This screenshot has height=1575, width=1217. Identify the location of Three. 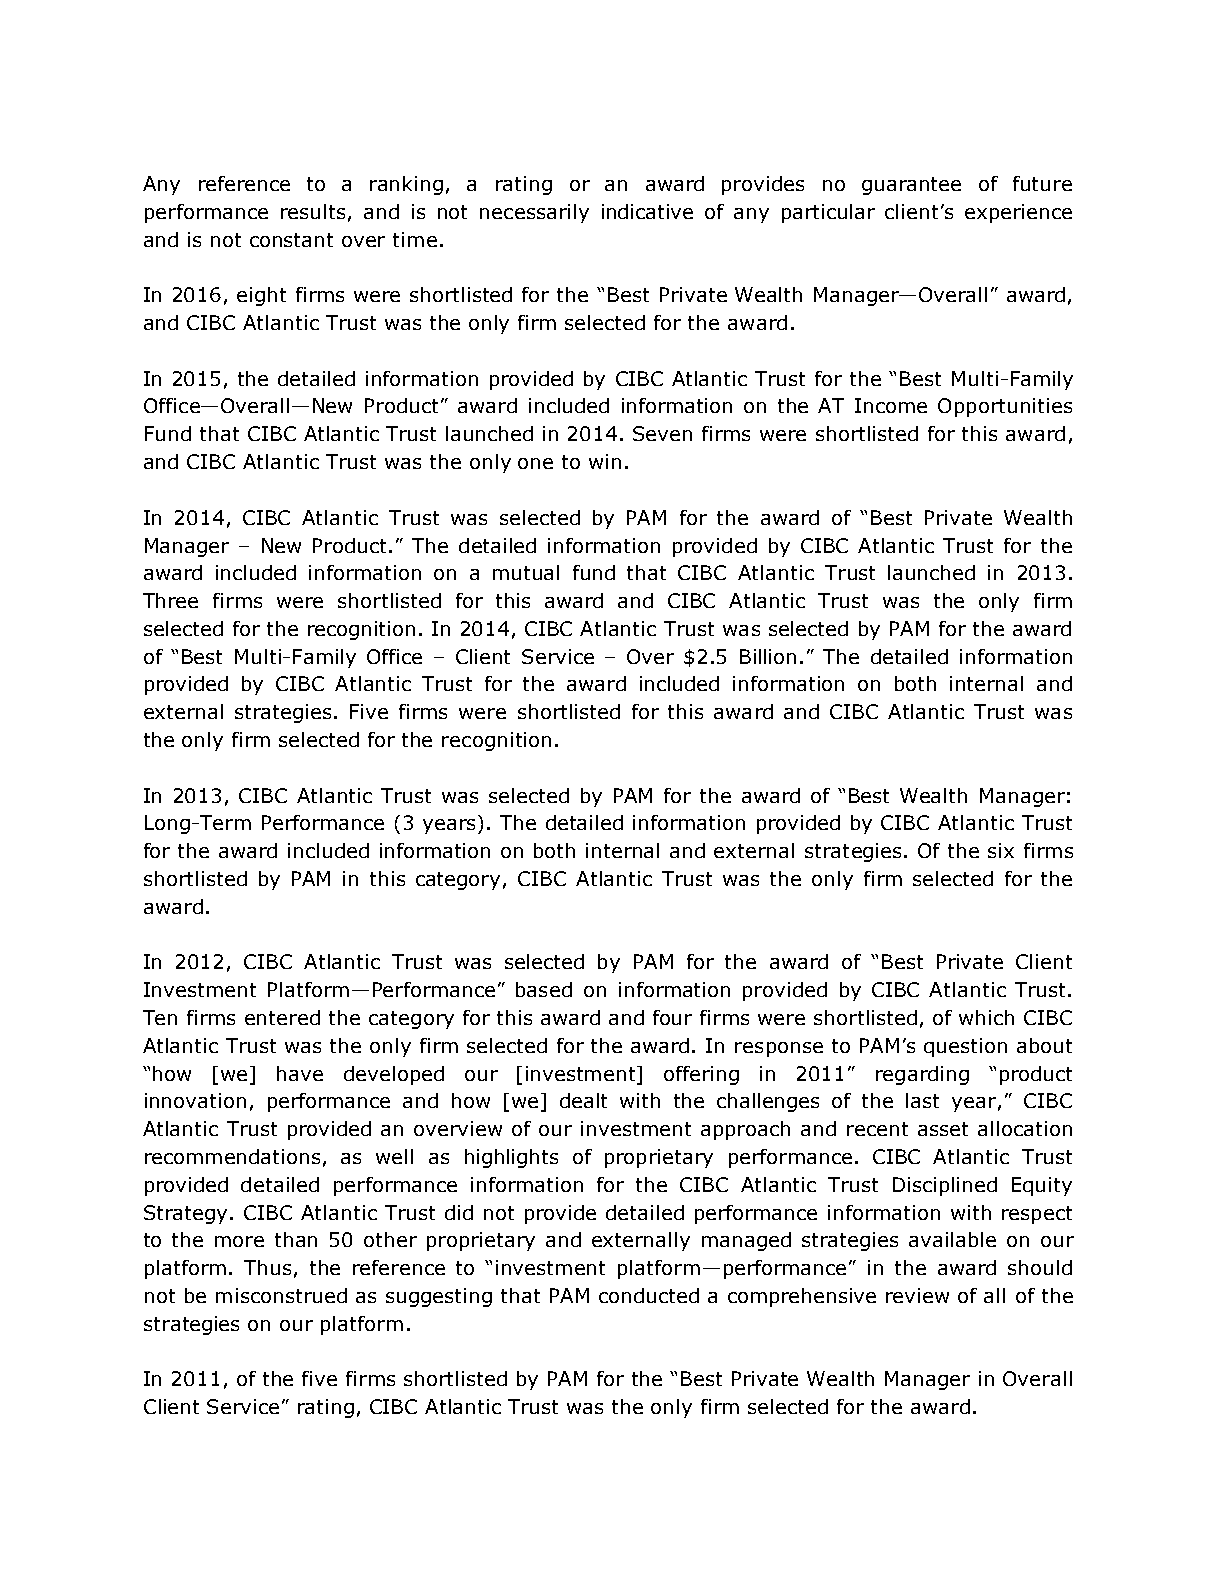
(170, 600).
